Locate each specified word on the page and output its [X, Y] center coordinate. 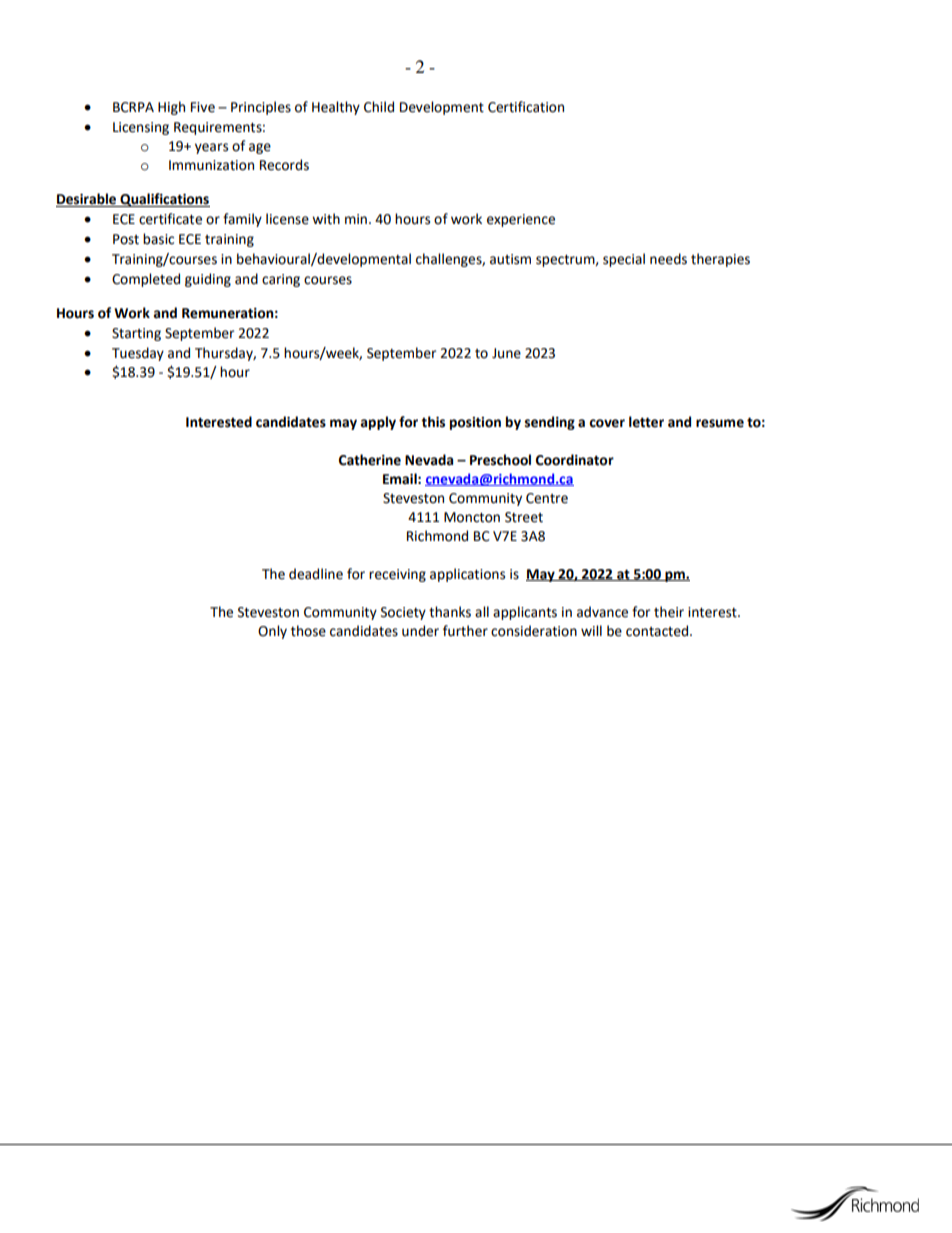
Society [403, 613]
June [506, 353]
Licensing [141, 128]
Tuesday [138, 354]
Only [272, 632]
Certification [526, 107]
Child [379, 107]
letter [646, 422]
